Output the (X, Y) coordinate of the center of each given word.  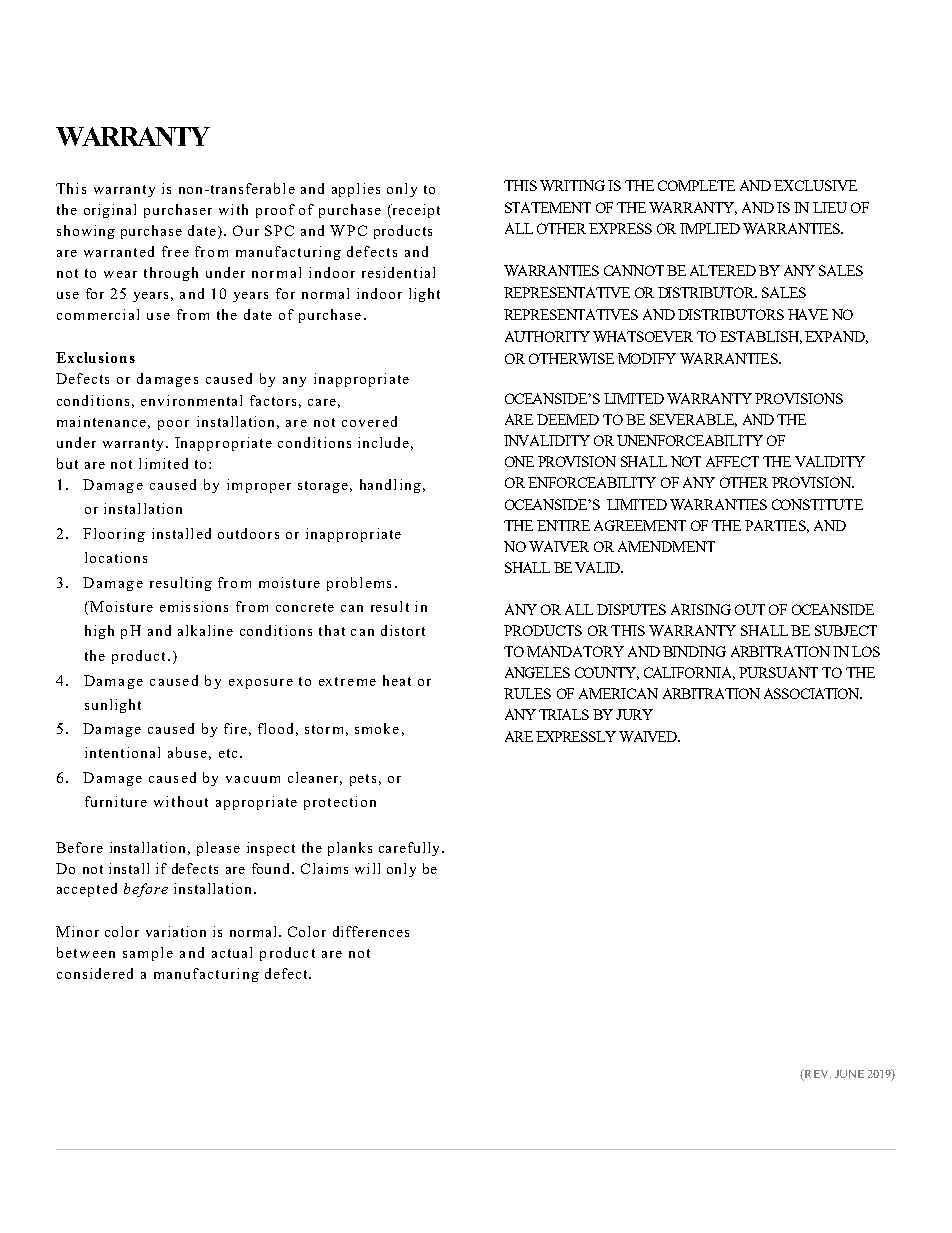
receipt (415, 211)
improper (259, 486)
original (110, 211)
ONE (519, 461)
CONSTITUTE (817, 504)
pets (363, 780)
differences (371, 931)
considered (95, 973)
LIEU (830, 207)
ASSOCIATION (813, 693)
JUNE (849, 1074)
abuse (187, 752)
